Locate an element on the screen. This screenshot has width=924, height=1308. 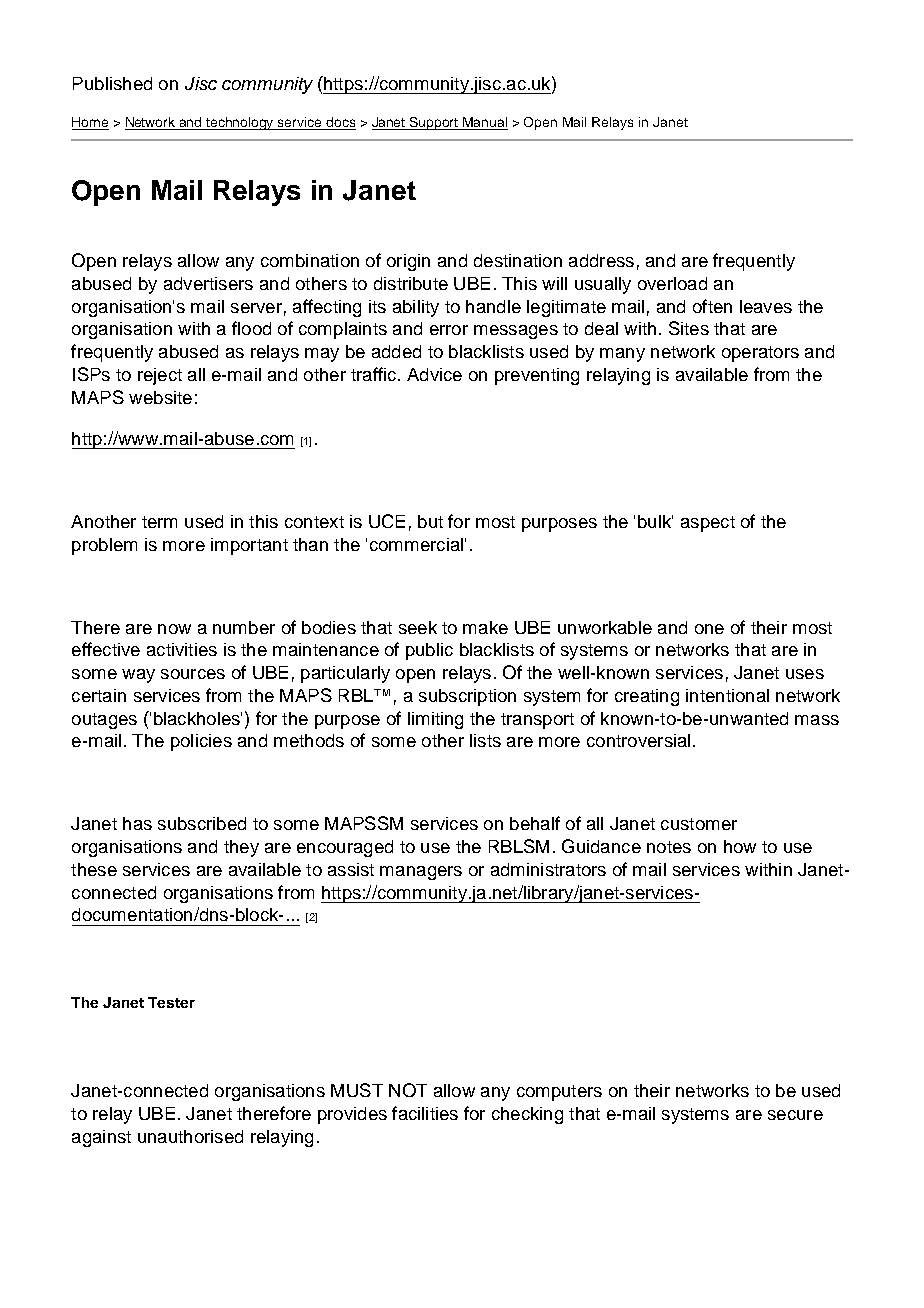
activities is located at coordinates (182, 649).
